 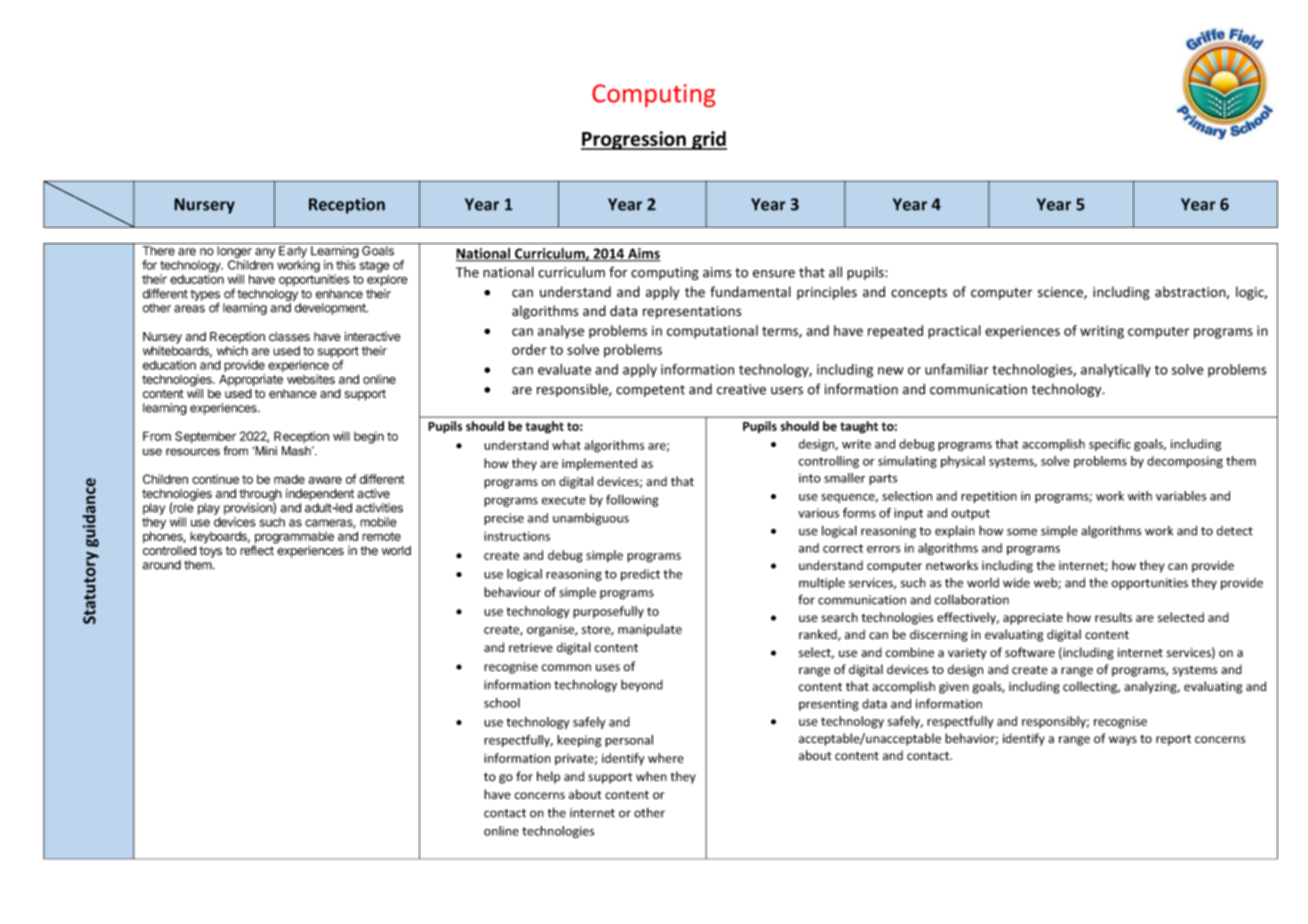 What do you see at coordinates (692, 312) in the screenshot?
I see `representations` at bounding box center [692, 312].
